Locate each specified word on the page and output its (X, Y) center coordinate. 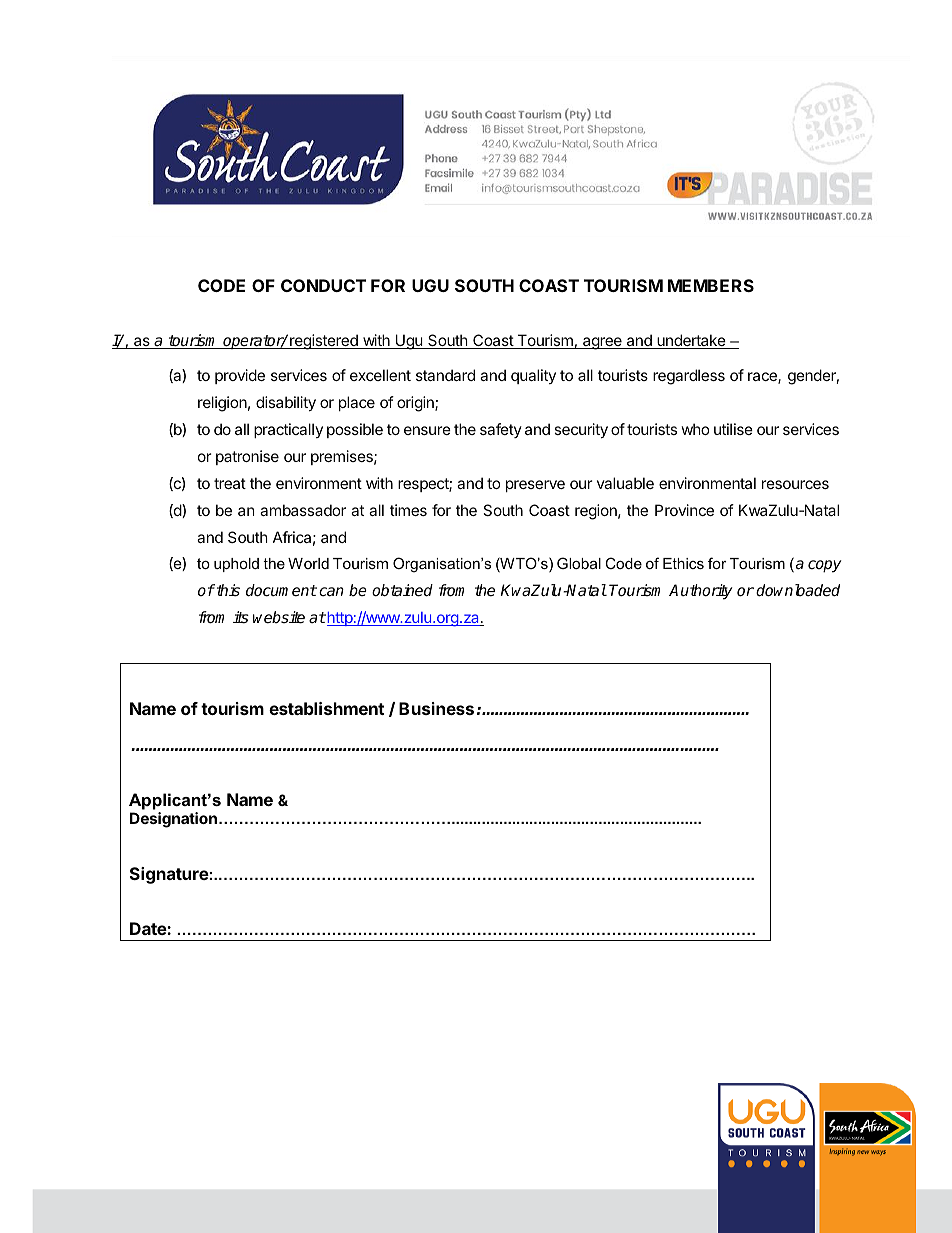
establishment (326, 708)
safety (501, 430)
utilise (733, 429)
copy (824, 566)
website (279, 617)
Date (149, 928)
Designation (173, 820)
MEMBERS (711, 285)
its (241, 617)
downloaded (798, 590)
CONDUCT (323, 285)
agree (602, 343)
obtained (402, 590)
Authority (700, 592)
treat (230, 483)
